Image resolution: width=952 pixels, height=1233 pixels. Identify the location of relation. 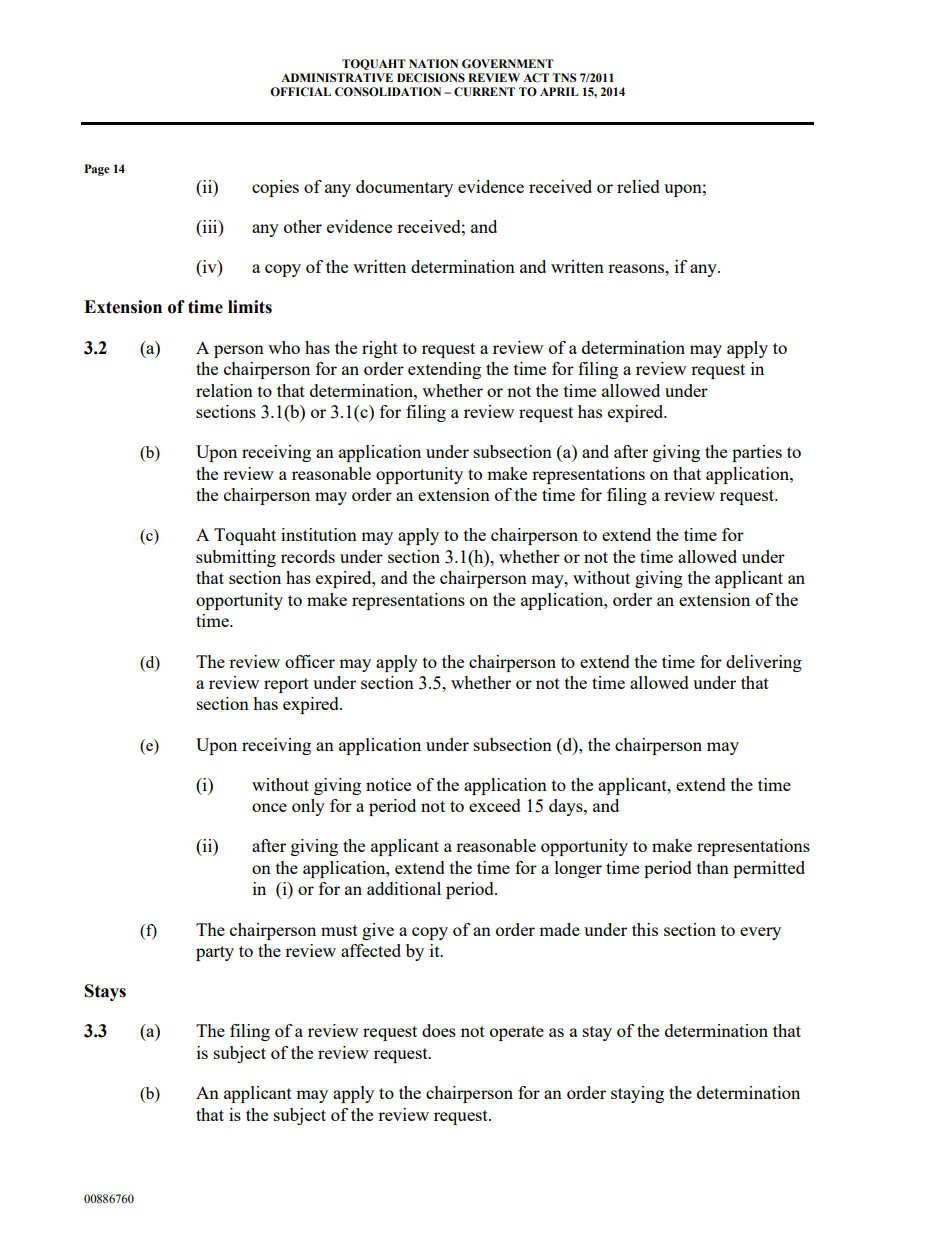
(224, 390).
